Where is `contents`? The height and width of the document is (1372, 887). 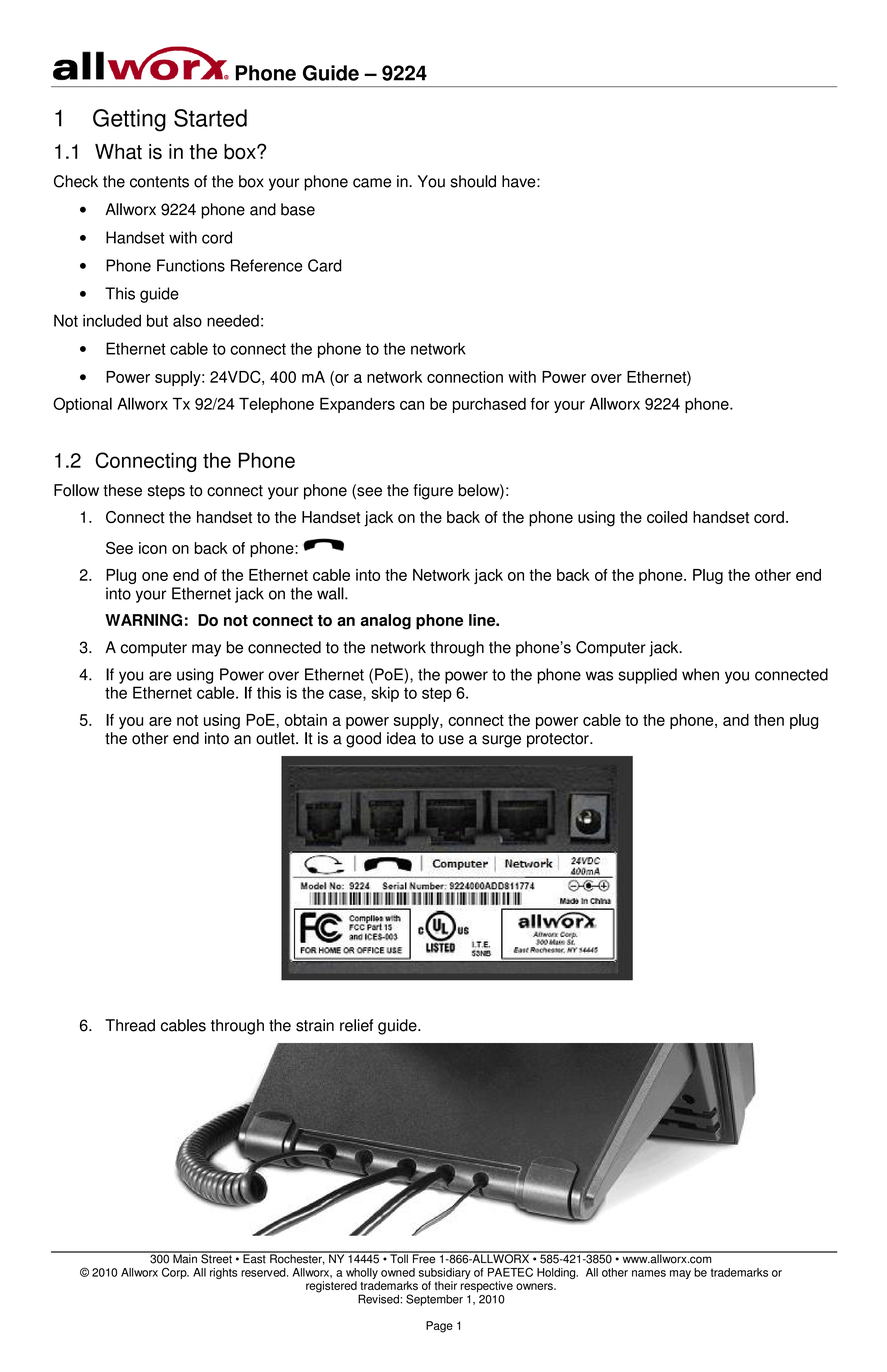
contents is located at coordinates (159, 182).
